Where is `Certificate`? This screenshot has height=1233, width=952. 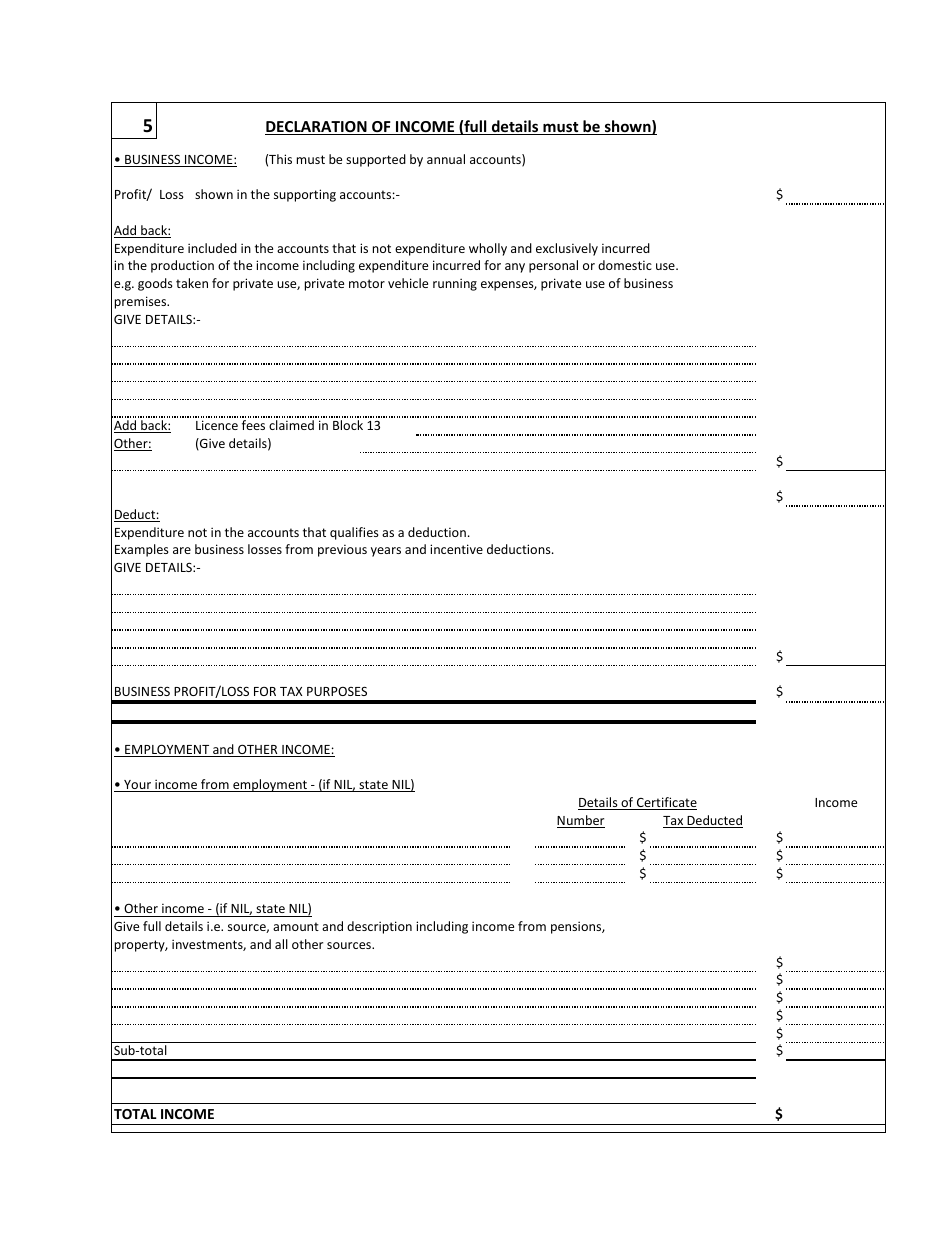 Certificate is located at coordinates (666, 803).
